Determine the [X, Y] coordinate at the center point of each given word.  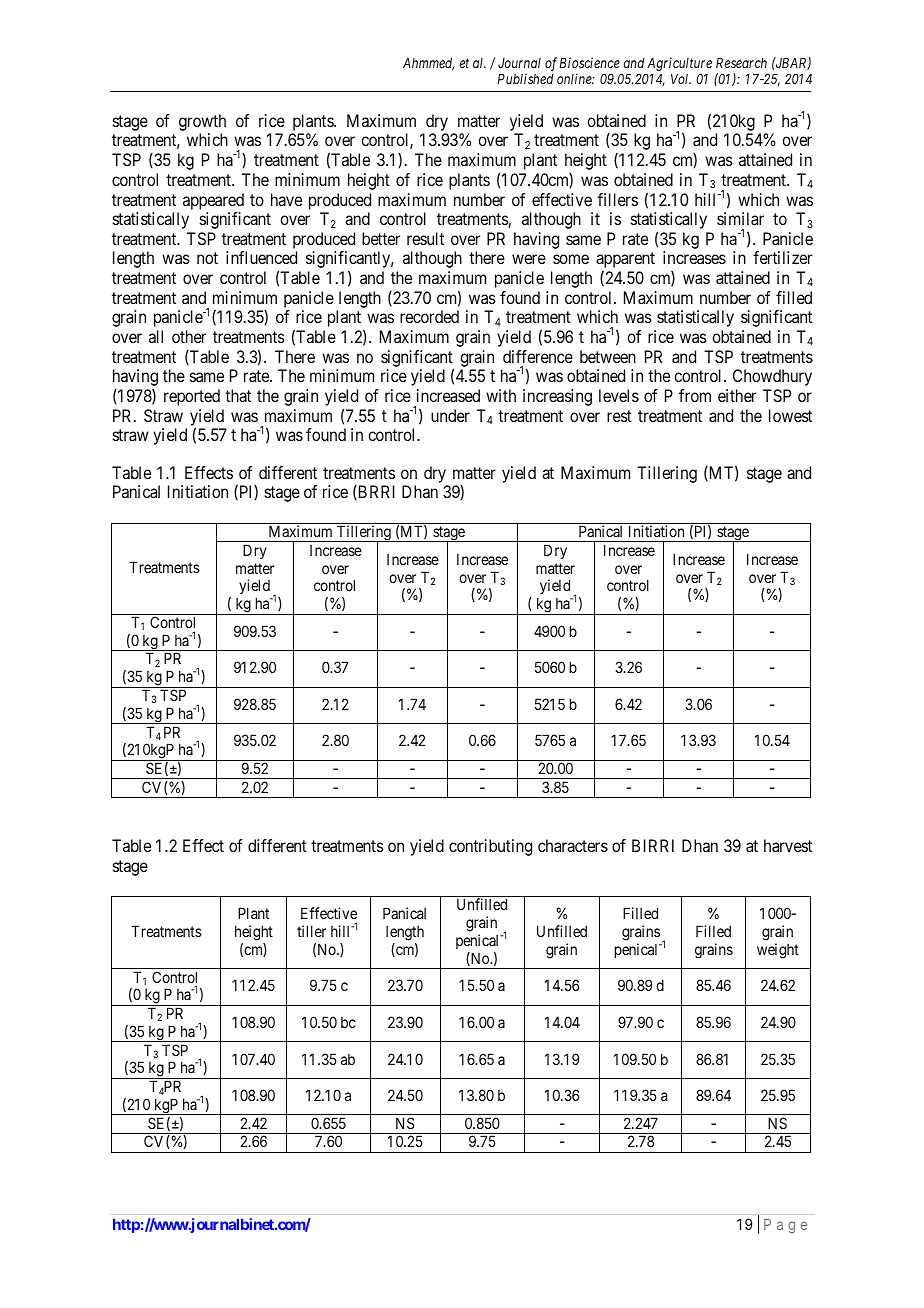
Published [525, 78]
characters [573, 845]
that [238, 395]
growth [202, 124]
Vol [681, 79]
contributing [490, 847]
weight [778, 951]
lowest [790, 415]
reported [192, 397]
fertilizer [782, 257]
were [529, 259]
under [450, 415]
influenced [261, 257]
